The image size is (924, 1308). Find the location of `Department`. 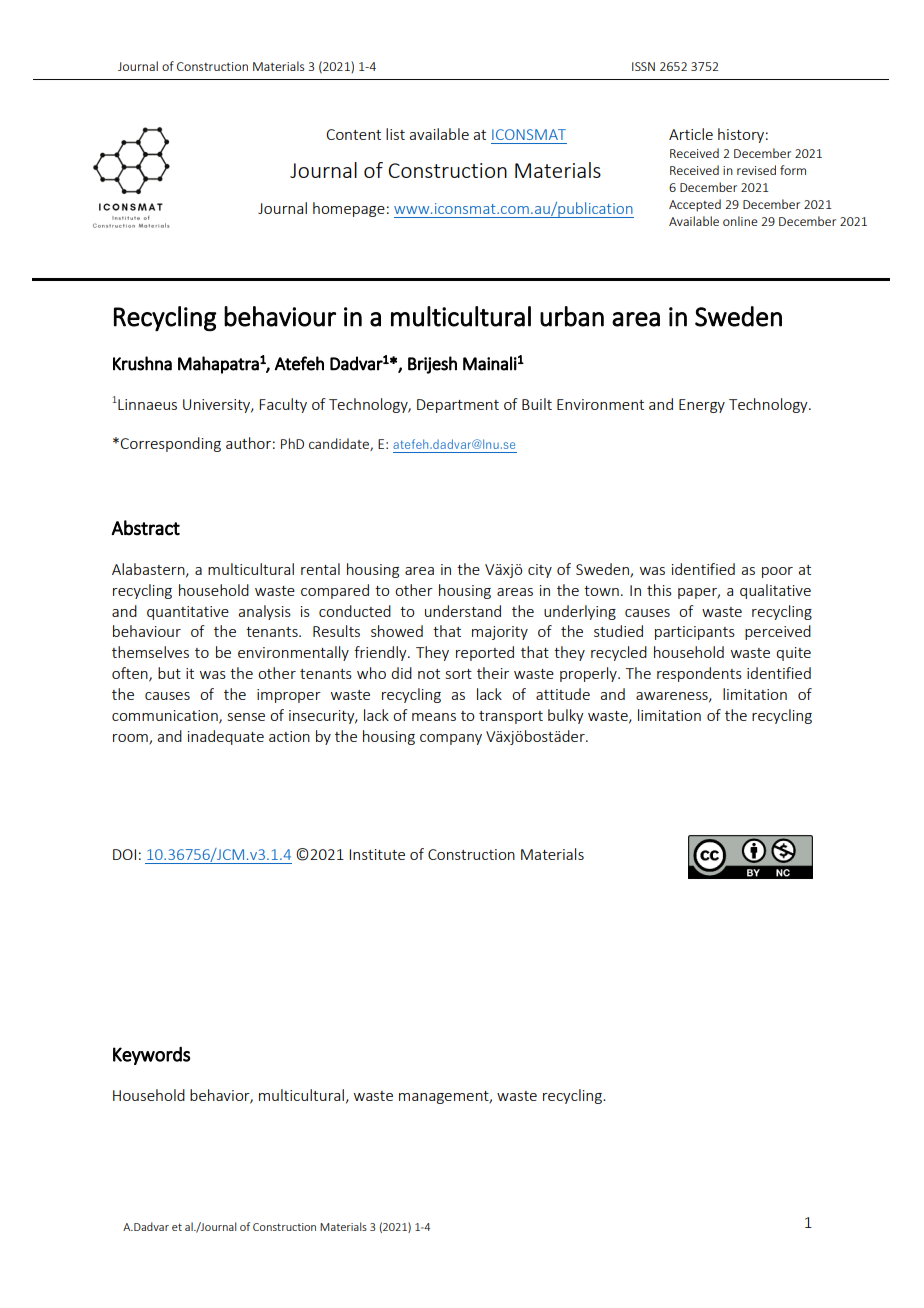

Department is located at coordinates (458, 406).
